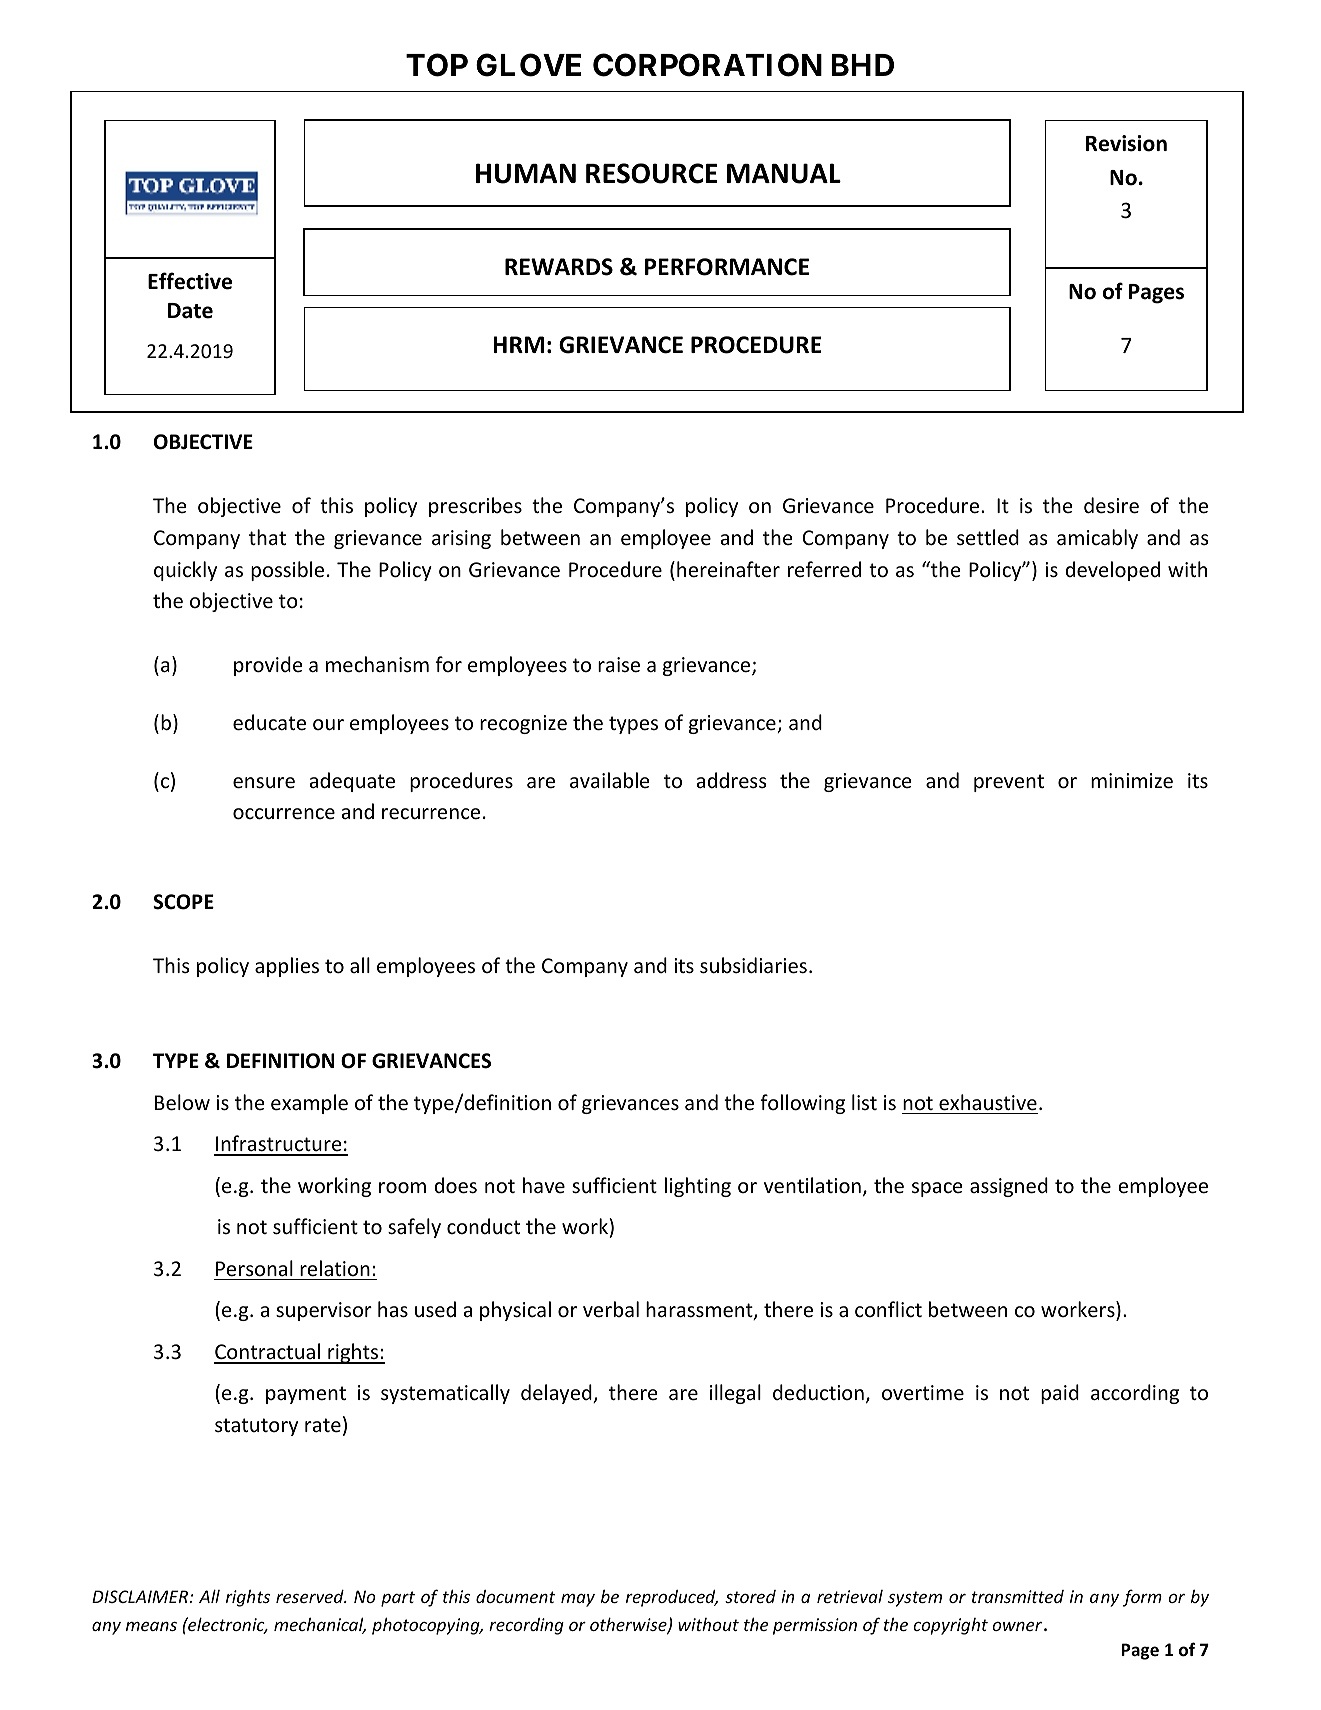 Image resolution: width=1321 pixels, height=1710 pixels. I want to click on reserved, so click(311, 1596).
